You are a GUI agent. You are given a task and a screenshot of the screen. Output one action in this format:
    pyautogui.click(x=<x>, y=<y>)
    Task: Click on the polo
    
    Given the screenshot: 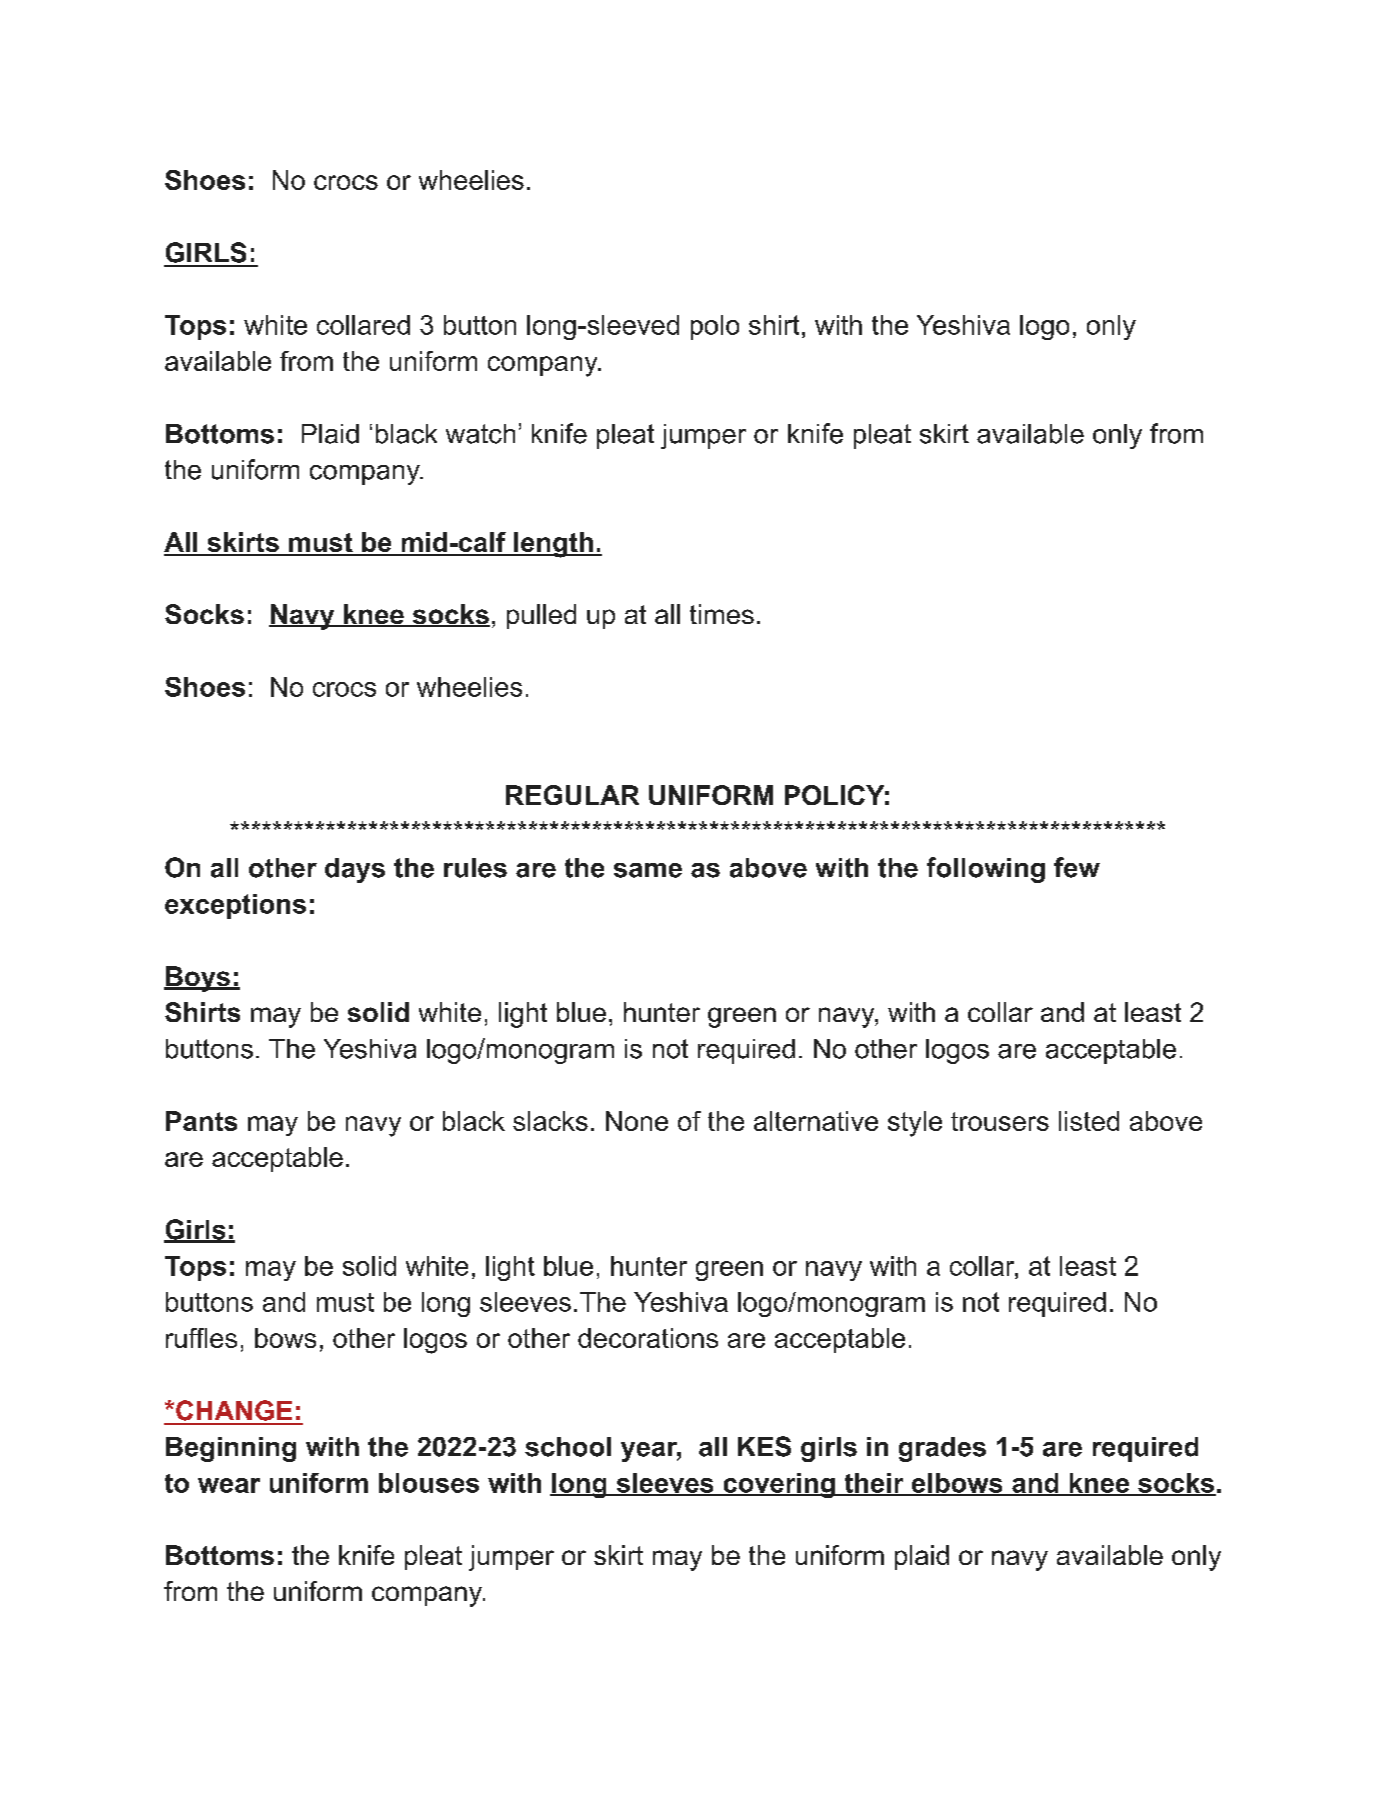 What is the action you would take?
    pyautogui.click(x=715, y=327)
